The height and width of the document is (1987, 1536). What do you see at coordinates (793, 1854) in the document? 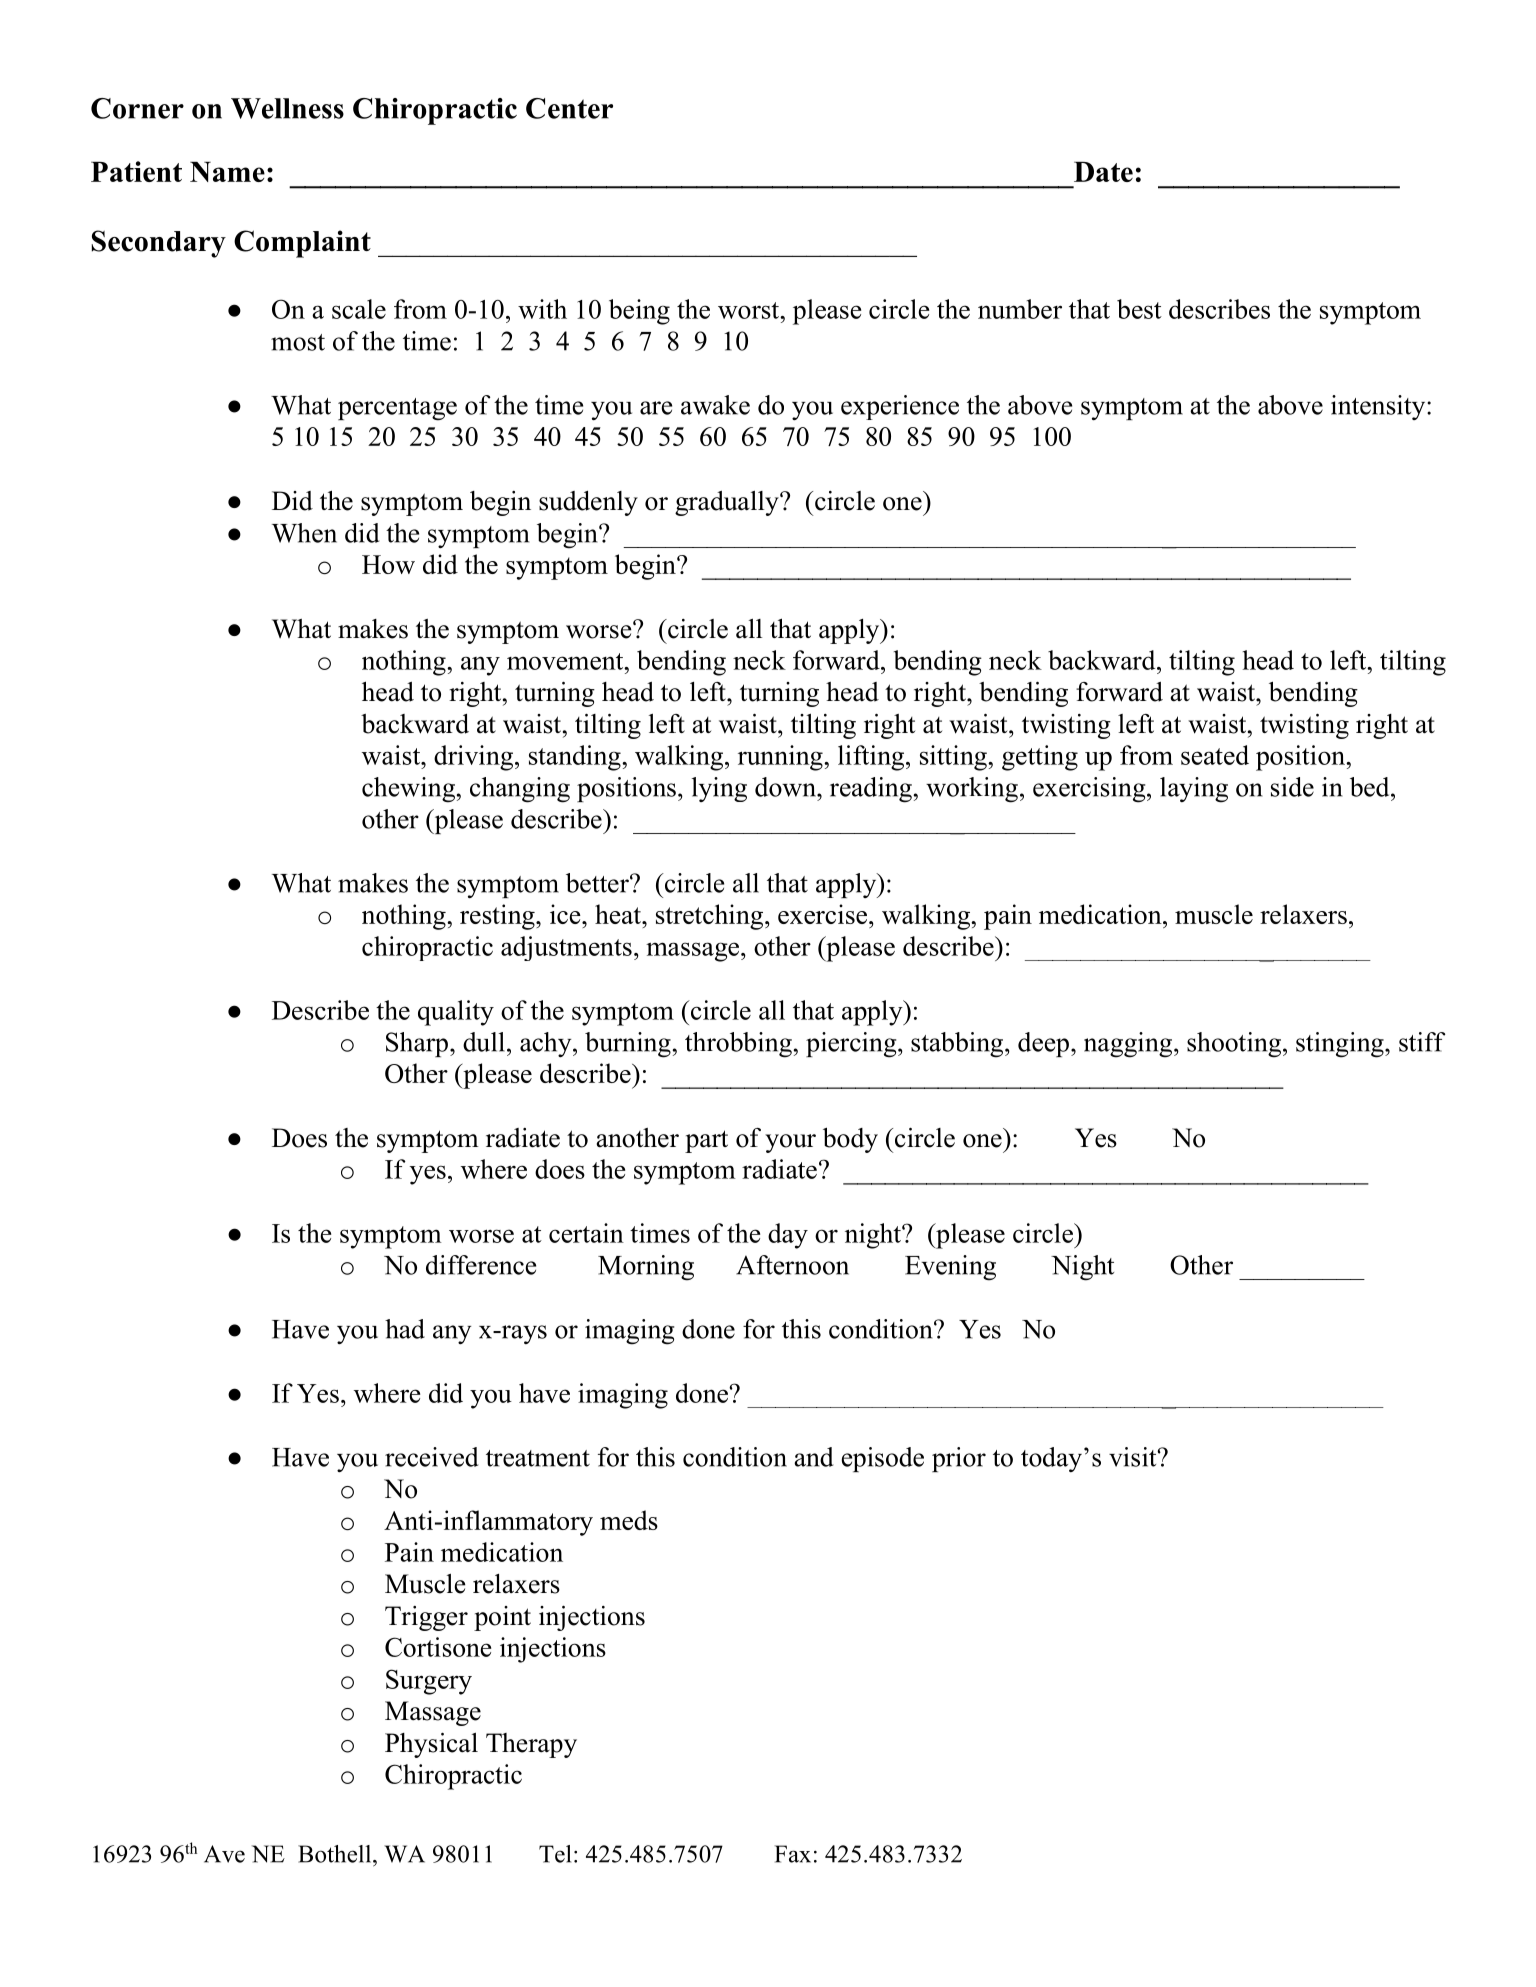
I see `Fax` at bounding box center [793, 1854].
